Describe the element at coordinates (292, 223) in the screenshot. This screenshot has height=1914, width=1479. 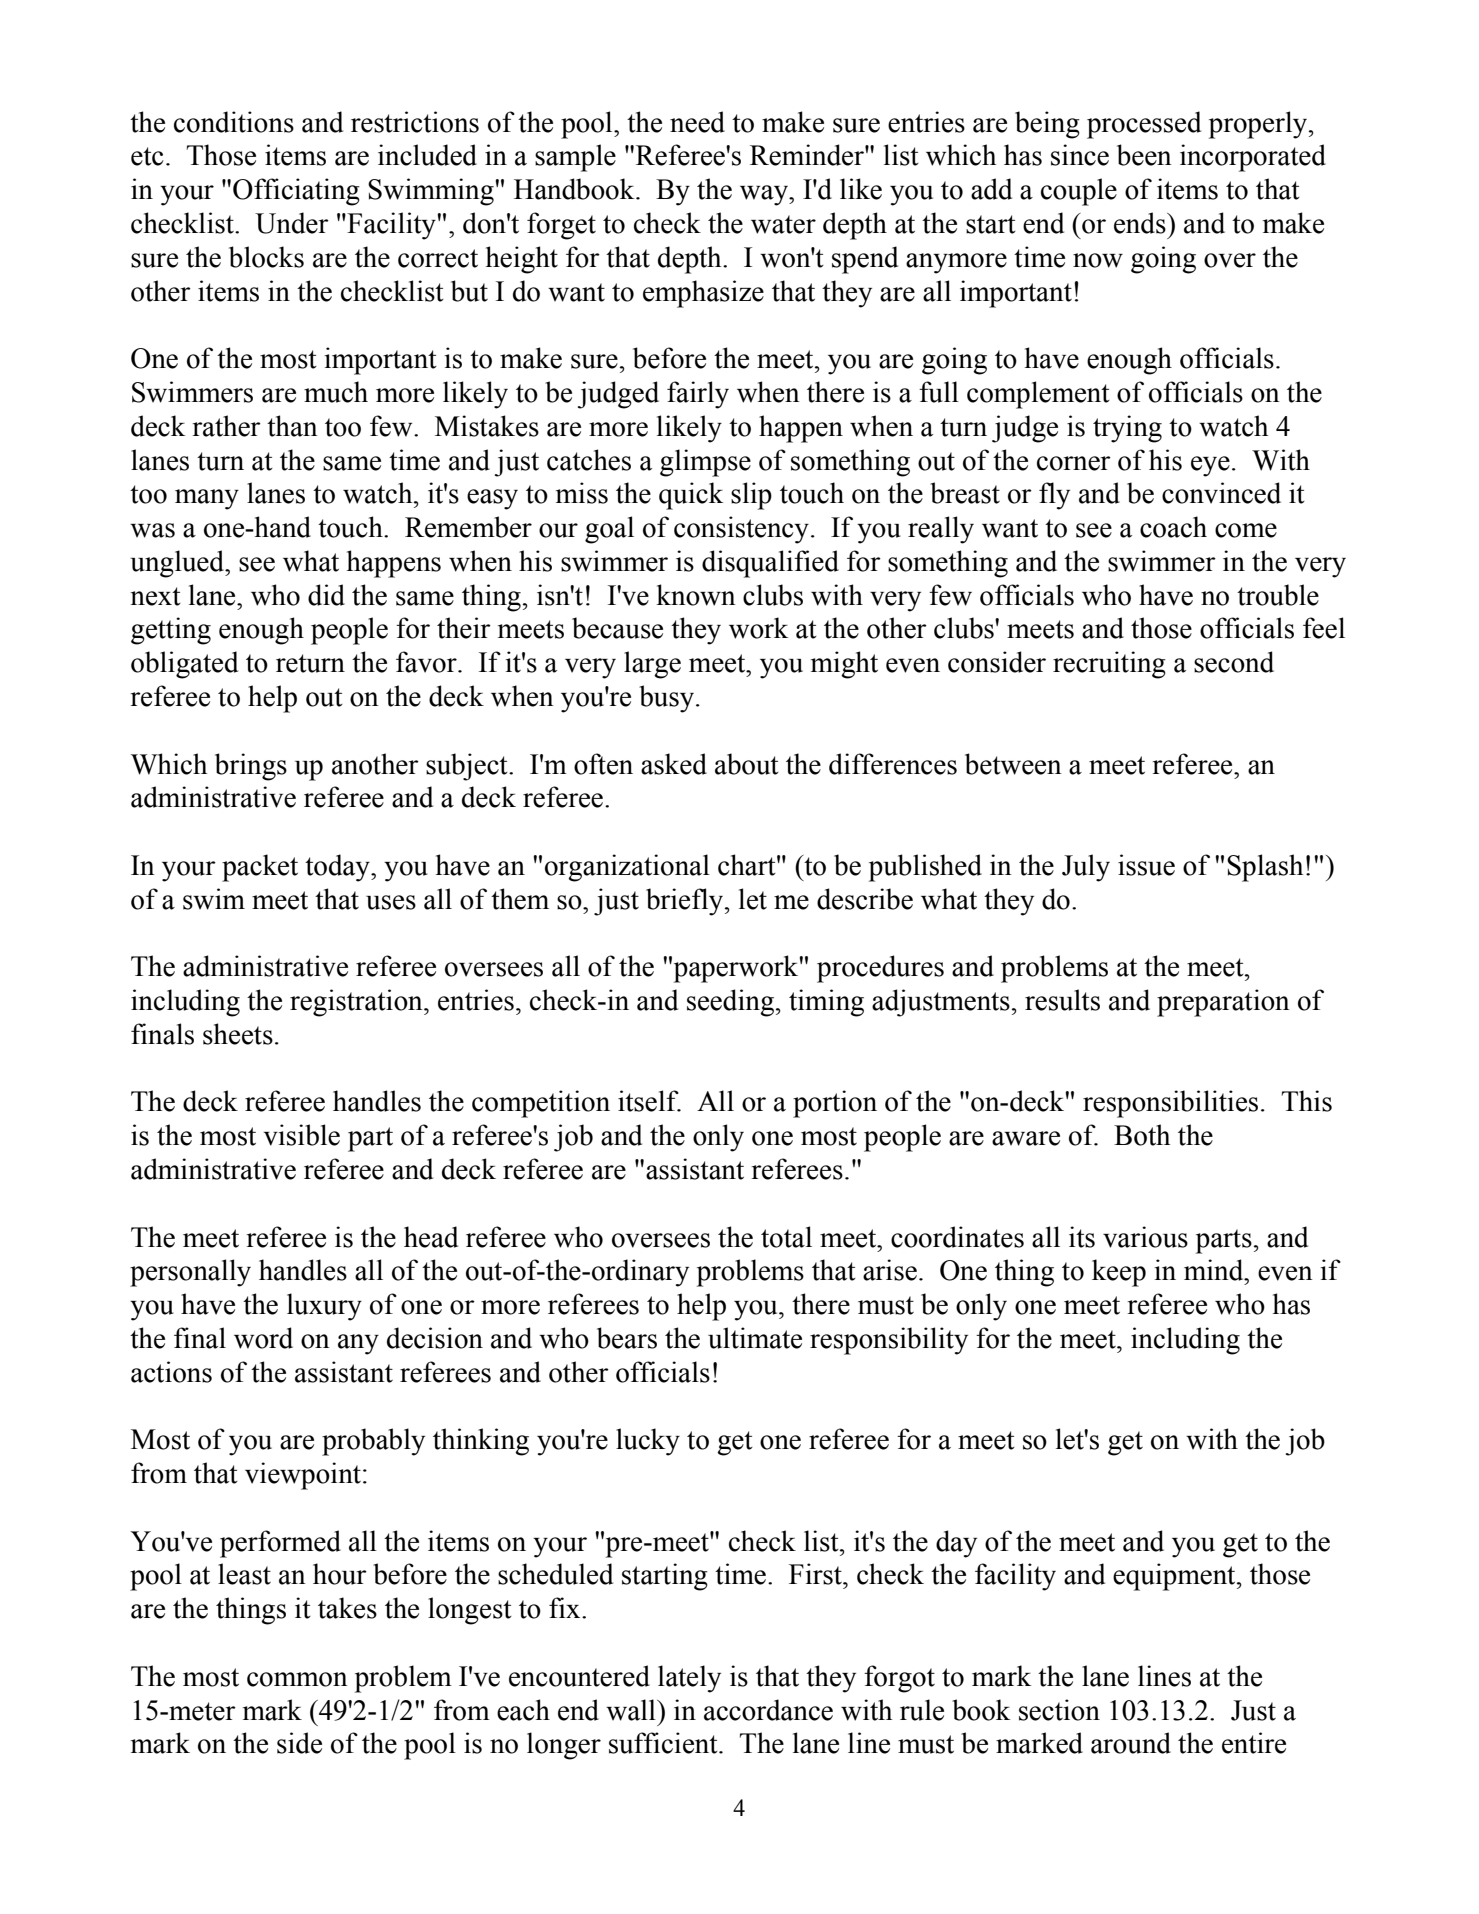
I see `Under` at that location.
